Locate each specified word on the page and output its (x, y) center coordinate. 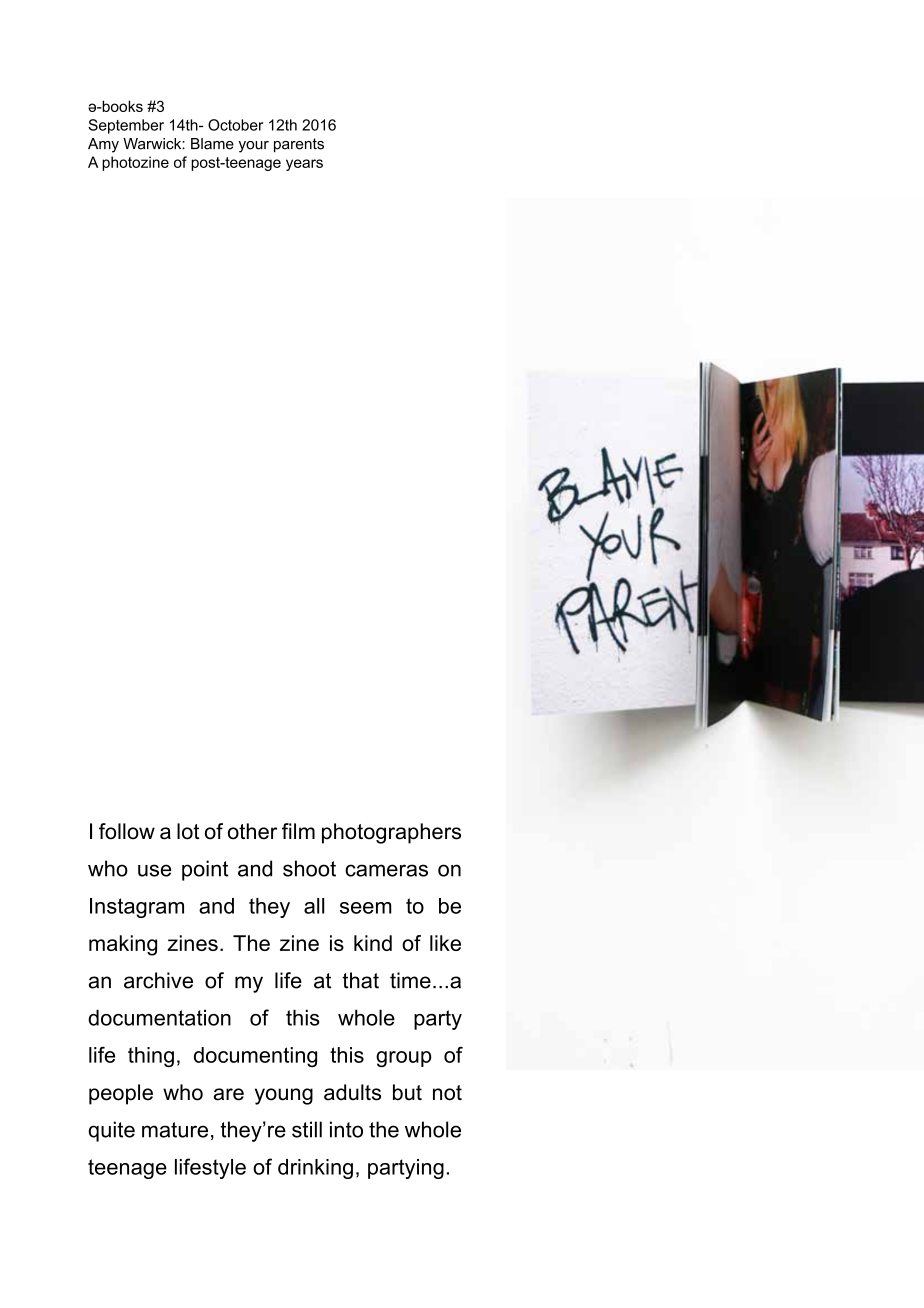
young (284, 1096)
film (298, 831)
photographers (391, 833)
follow (127, 831)
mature (175, 1130)
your (254, 147)
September (126, 126)
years (304, 165)
